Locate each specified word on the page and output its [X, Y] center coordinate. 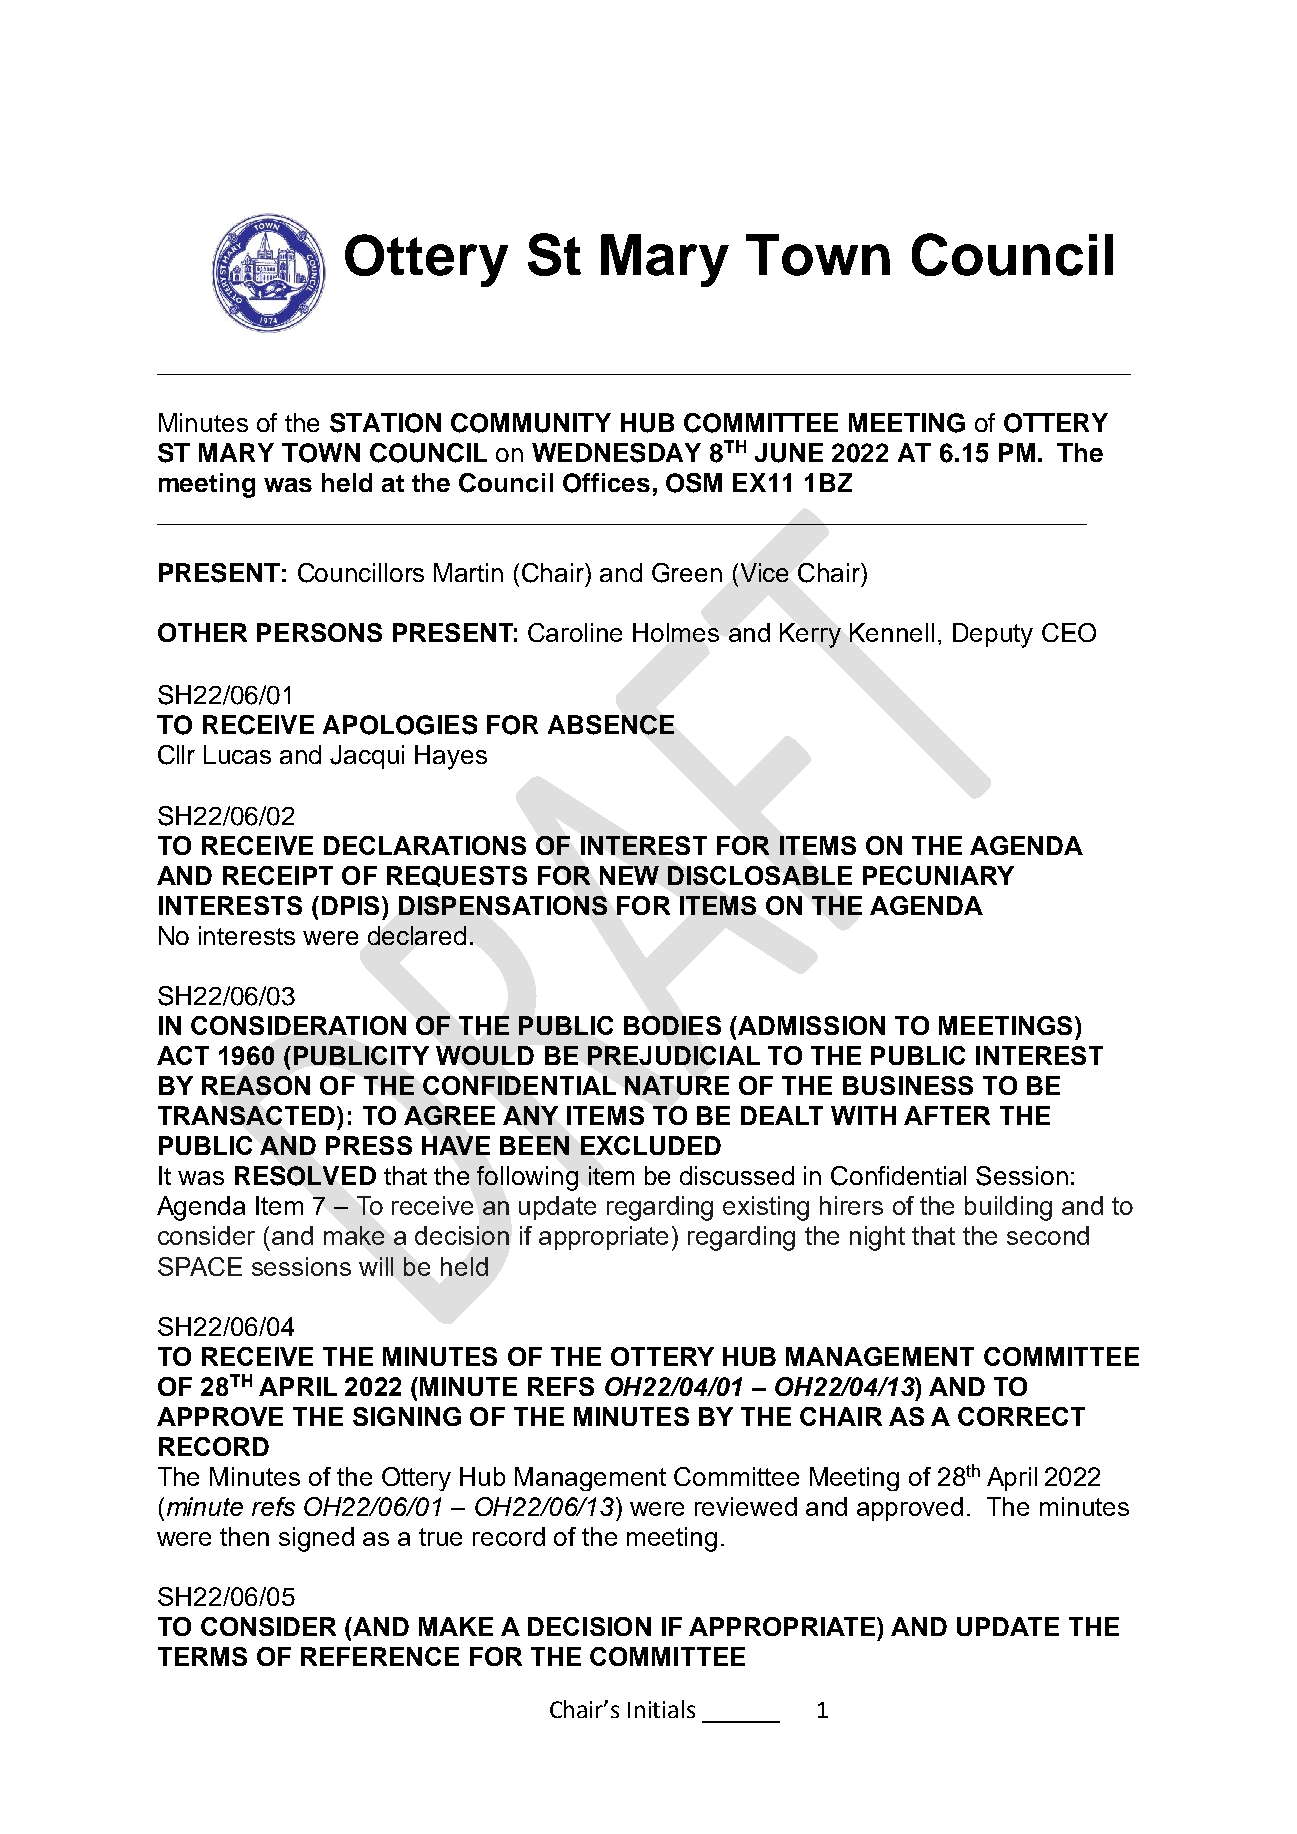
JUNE [789, 453]
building [1008, 1208]
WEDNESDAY [616, 453]
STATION [385, 423]
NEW [629, 875]
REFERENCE [380, 1656]
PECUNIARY [938, 875]
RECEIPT [278, 875]
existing [766, 1208]
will [376, 1266]
